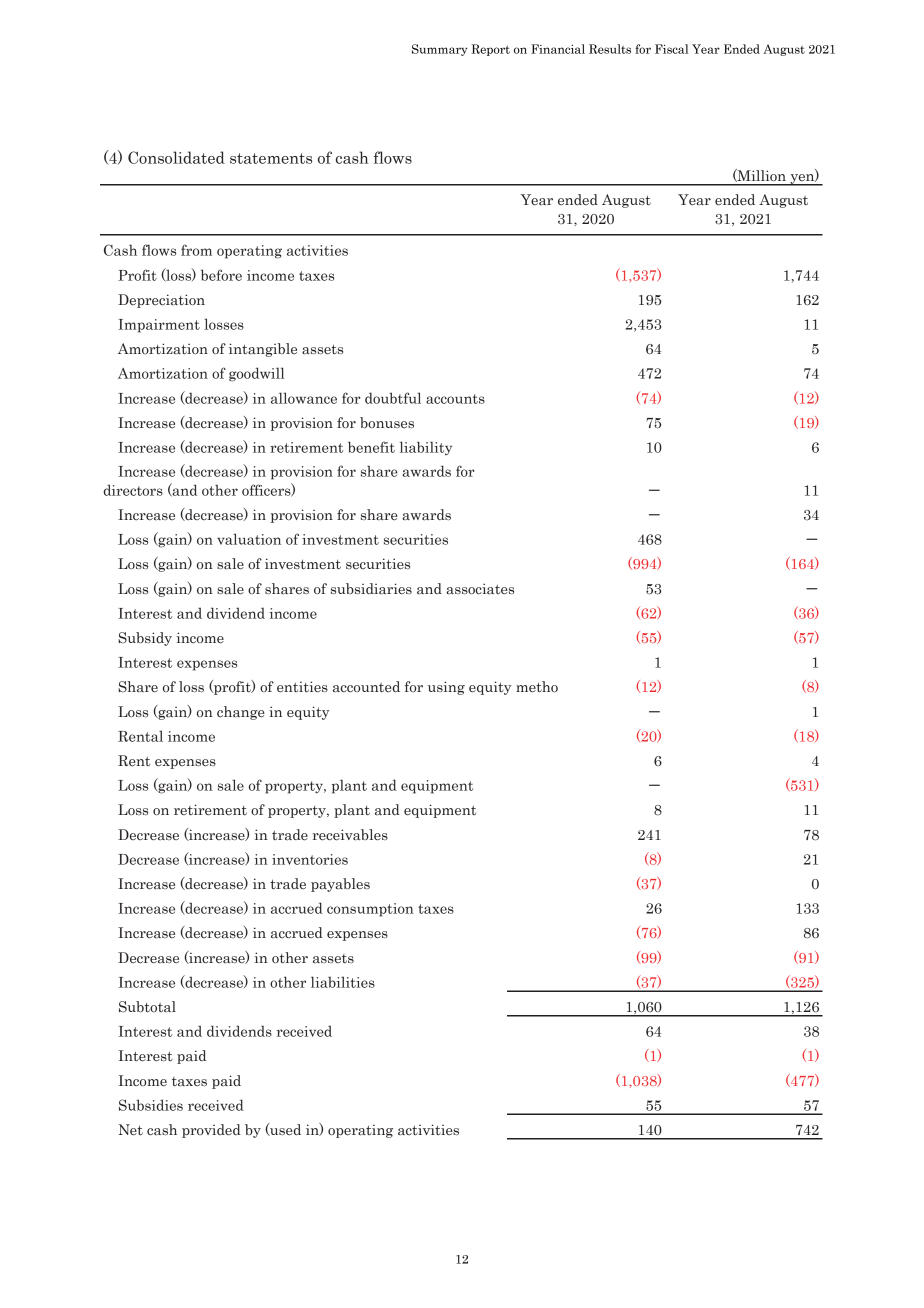 This screenshot has height=1308, width=924. What do you see at coordinates (249, 539) in the screenshot?
I see `valuation` at bounding box center [249, 539].
